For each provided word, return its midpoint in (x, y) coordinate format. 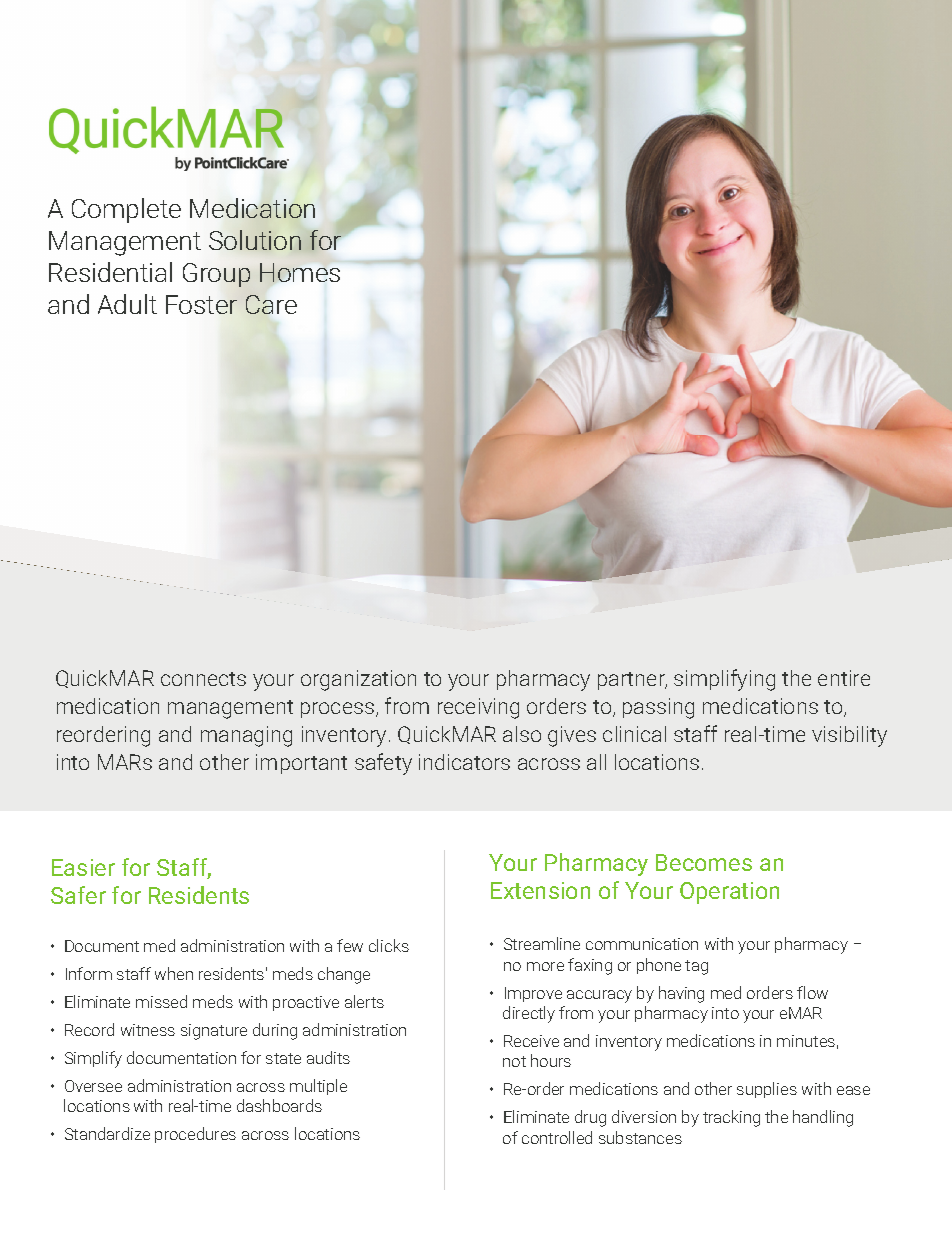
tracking (731, 1118)
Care (271, 304)
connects (203, 679)
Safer (78, 895)
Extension (540, 890)
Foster (201, 304)
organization (358, 680)
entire (844, 678)
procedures (195, 1135)
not (514, 1061)
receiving (478, 708)
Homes (300, 272)
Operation (729, 893)
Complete (126, 210)
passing (658, 708)
